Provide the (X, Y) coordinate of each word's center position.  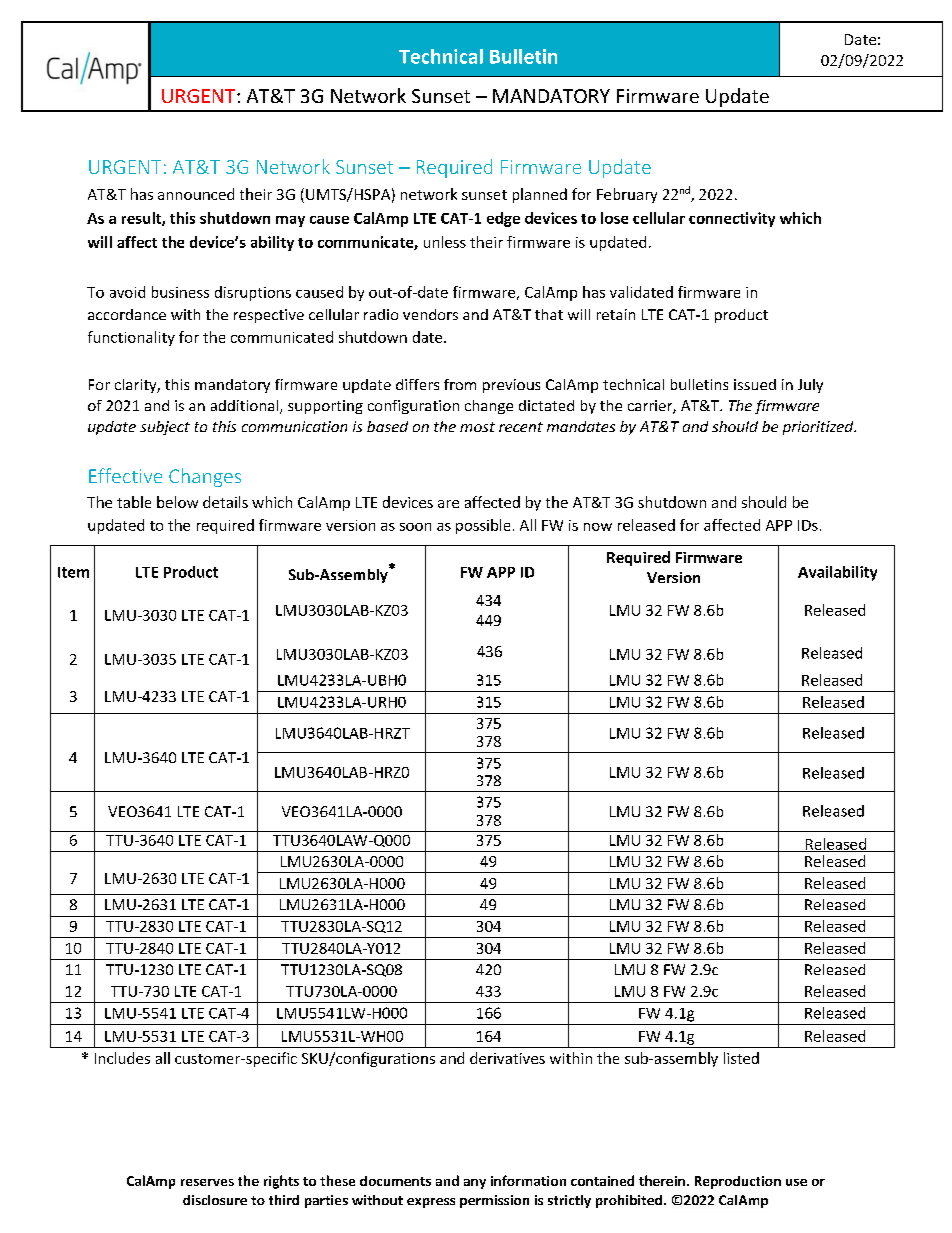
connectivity (732, 219)
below (177, 502)
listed (741, 1058)
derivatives (507, 1058)
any (475, 1184)
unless (445, 242)
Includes (122, 1058)
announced (196, 194)
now (598, 527)
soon (415, 527)
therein (662, 1180)
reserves (207, 1182)
